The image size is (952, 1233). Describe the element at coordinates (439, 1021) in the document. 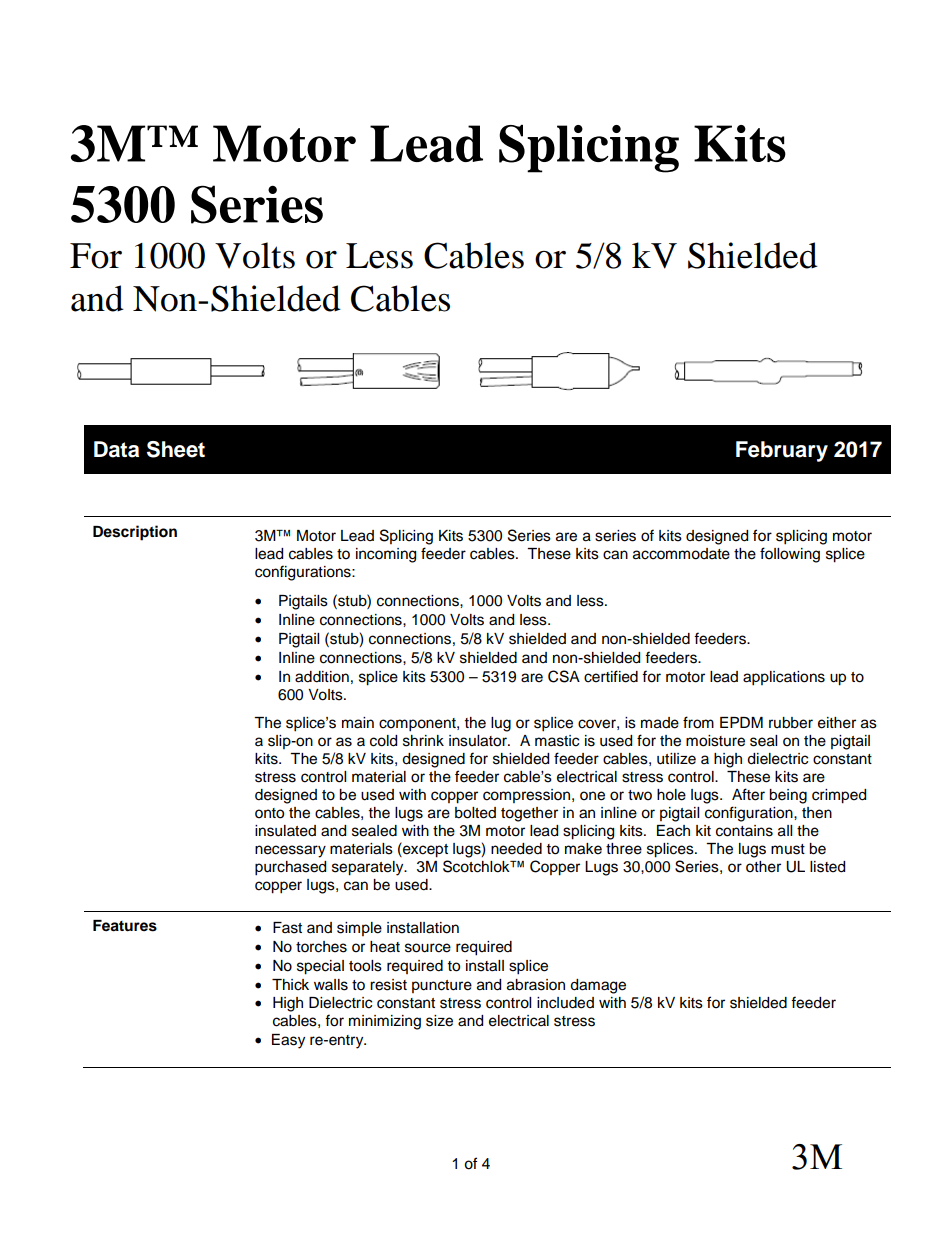

I see `size` at that location.
